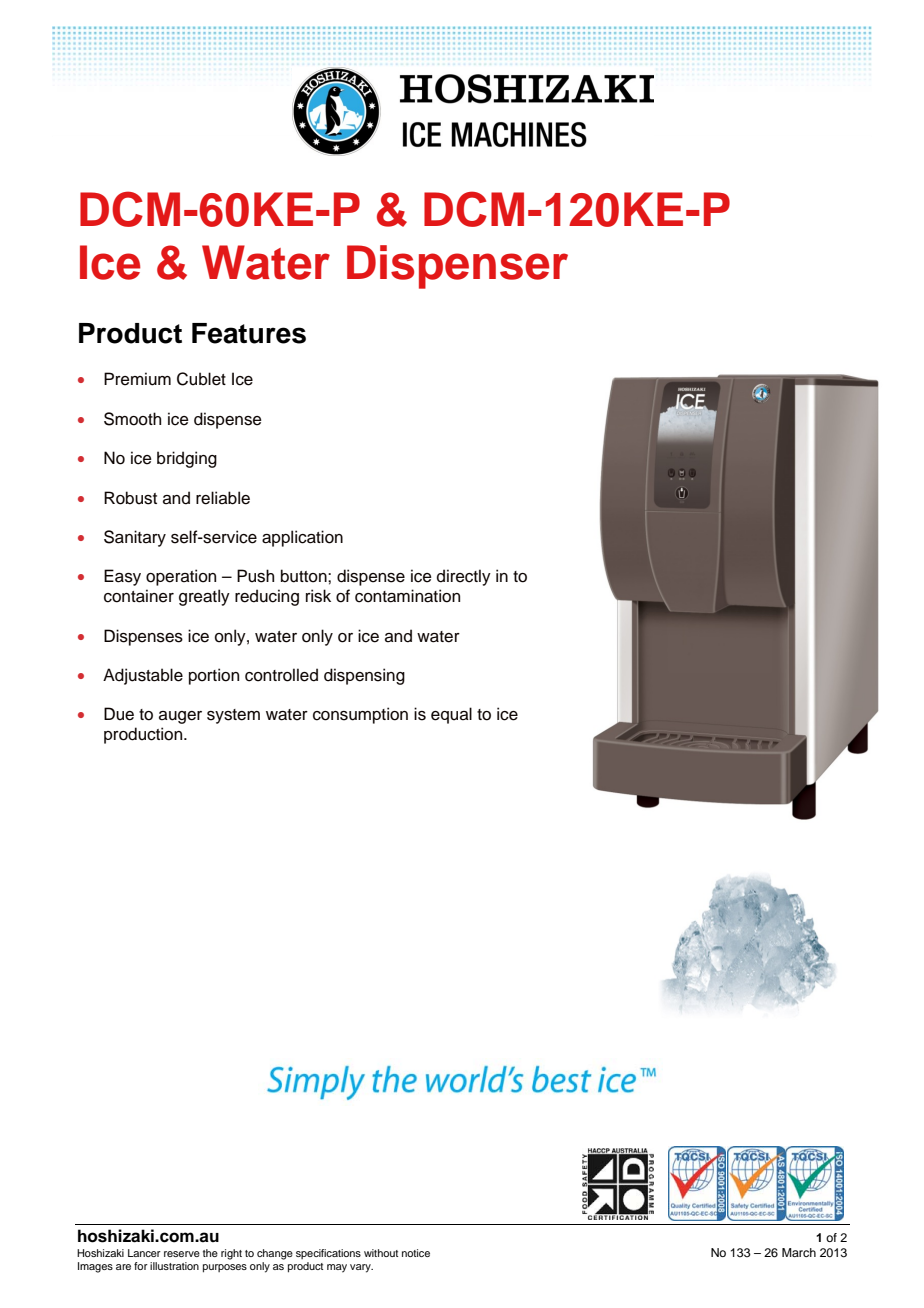  Describe the element at coordinates (214, 676) in the image. I see `portion` at that location.
